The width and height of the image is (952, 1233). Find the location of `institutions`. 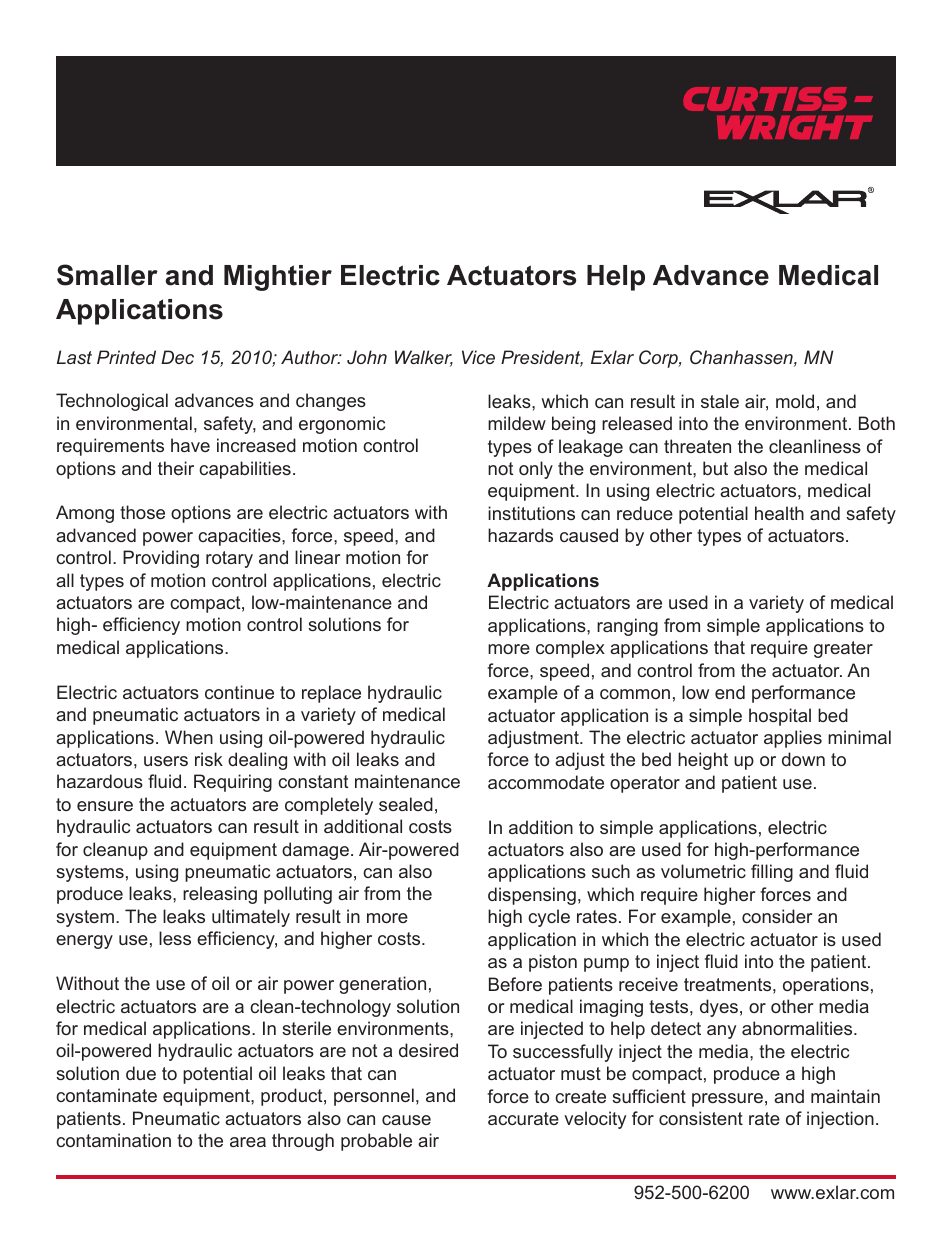

institutions is located at coordinates (531, 513).
